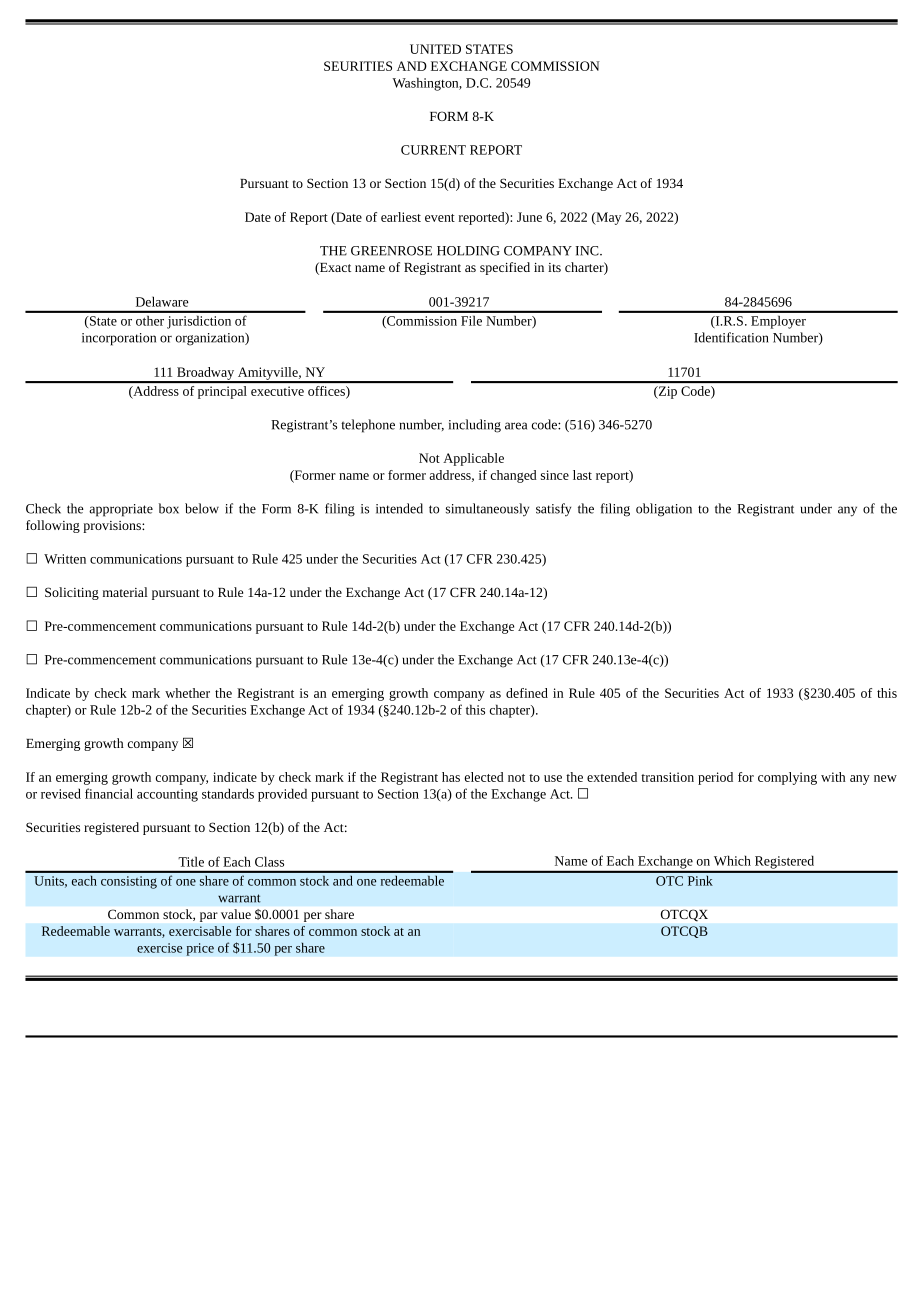 Image resolution: width=924 pixels, height=1308 pixels. Describe the element at coordinates (433, 150) in the image. I see `CURRENT` at that location.
